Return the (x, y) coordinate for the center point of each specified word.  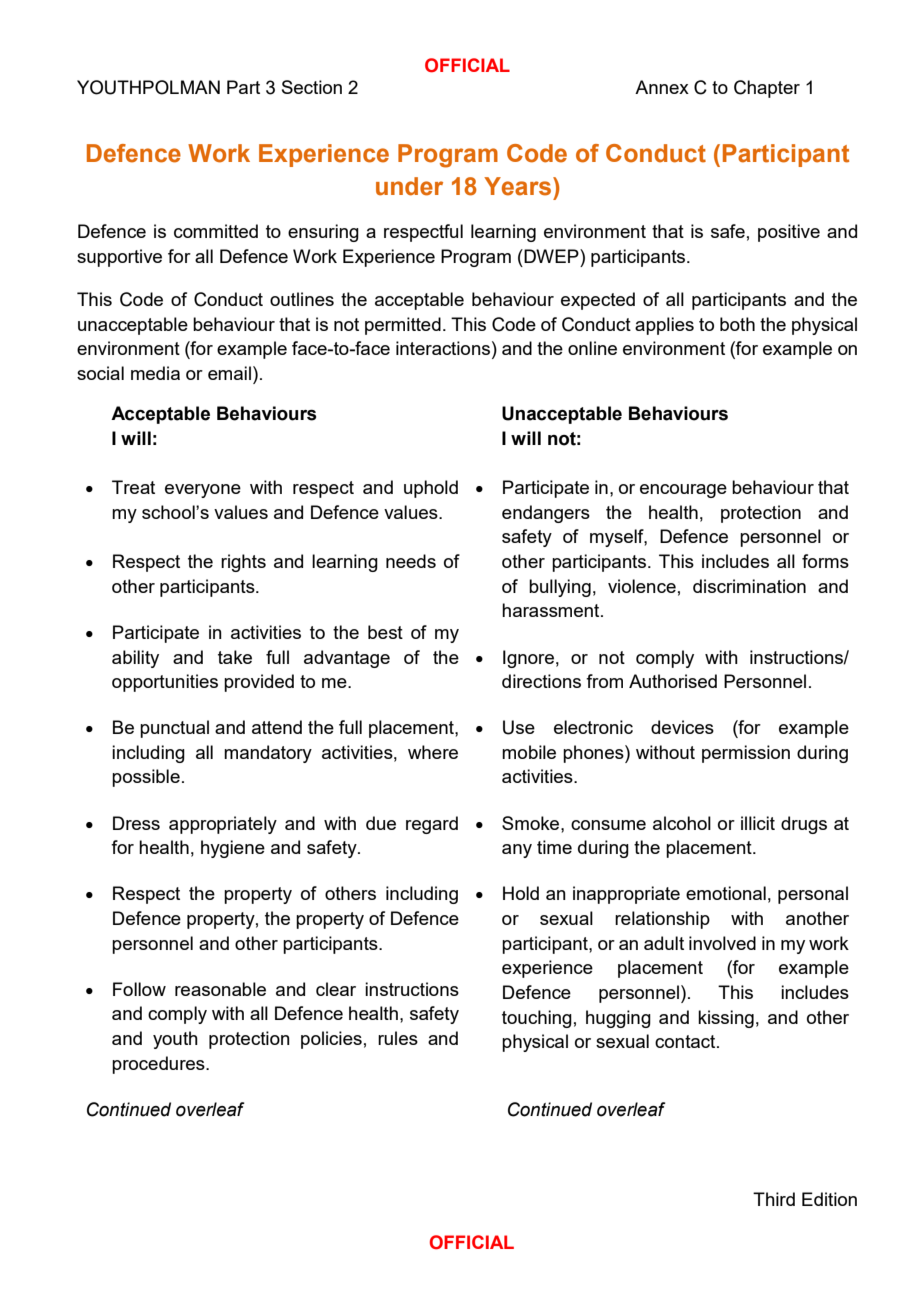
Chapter (767, 89)
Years (517, 186)
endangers (546, 514)
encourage (683, 491)
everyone (203, 491)
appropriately (223, 825)
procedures (159, 1065)
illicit (758, 823)
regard (432, 825)
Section (312, 87)
